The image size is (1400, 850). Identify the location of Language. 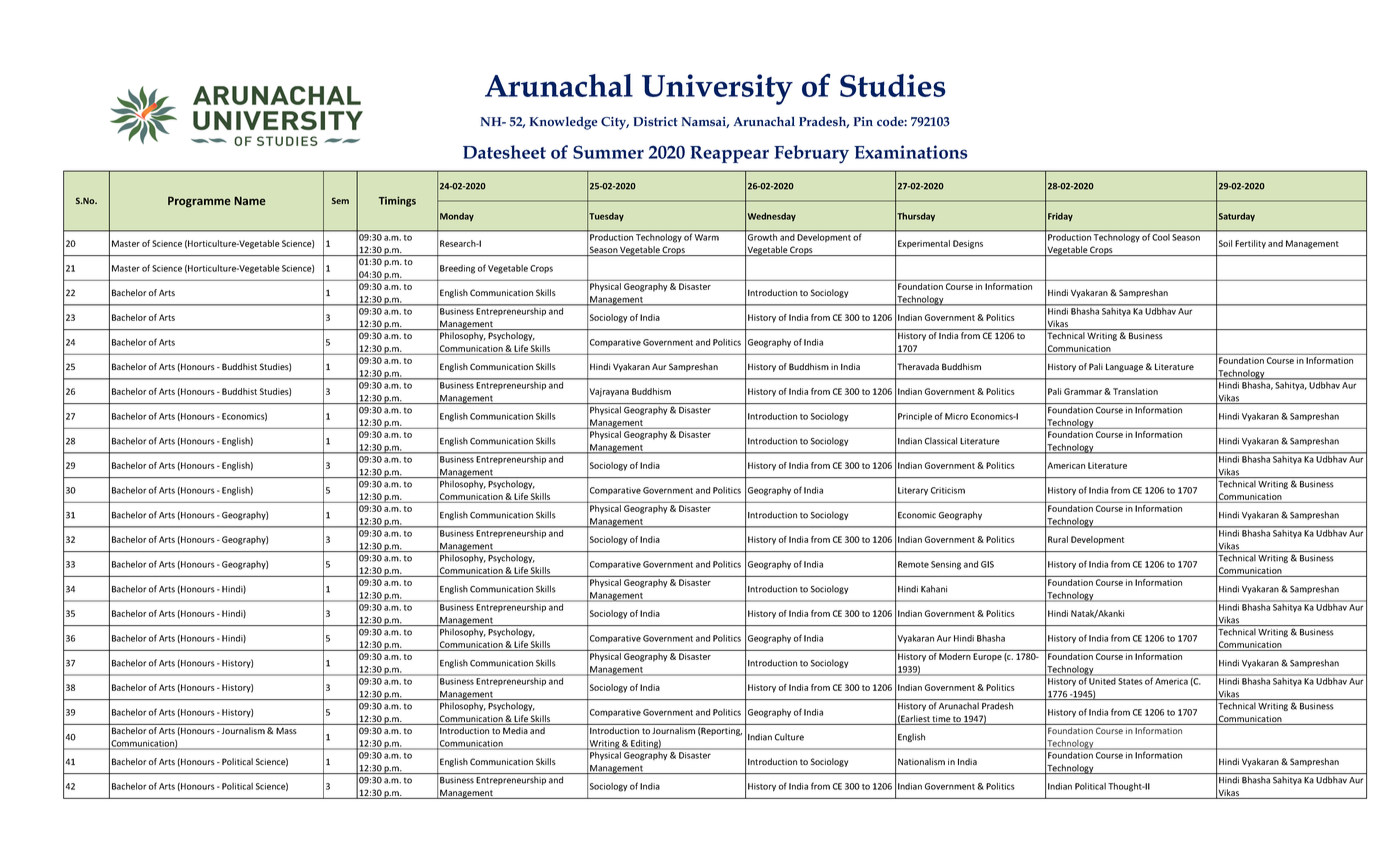
(1124, 367).
